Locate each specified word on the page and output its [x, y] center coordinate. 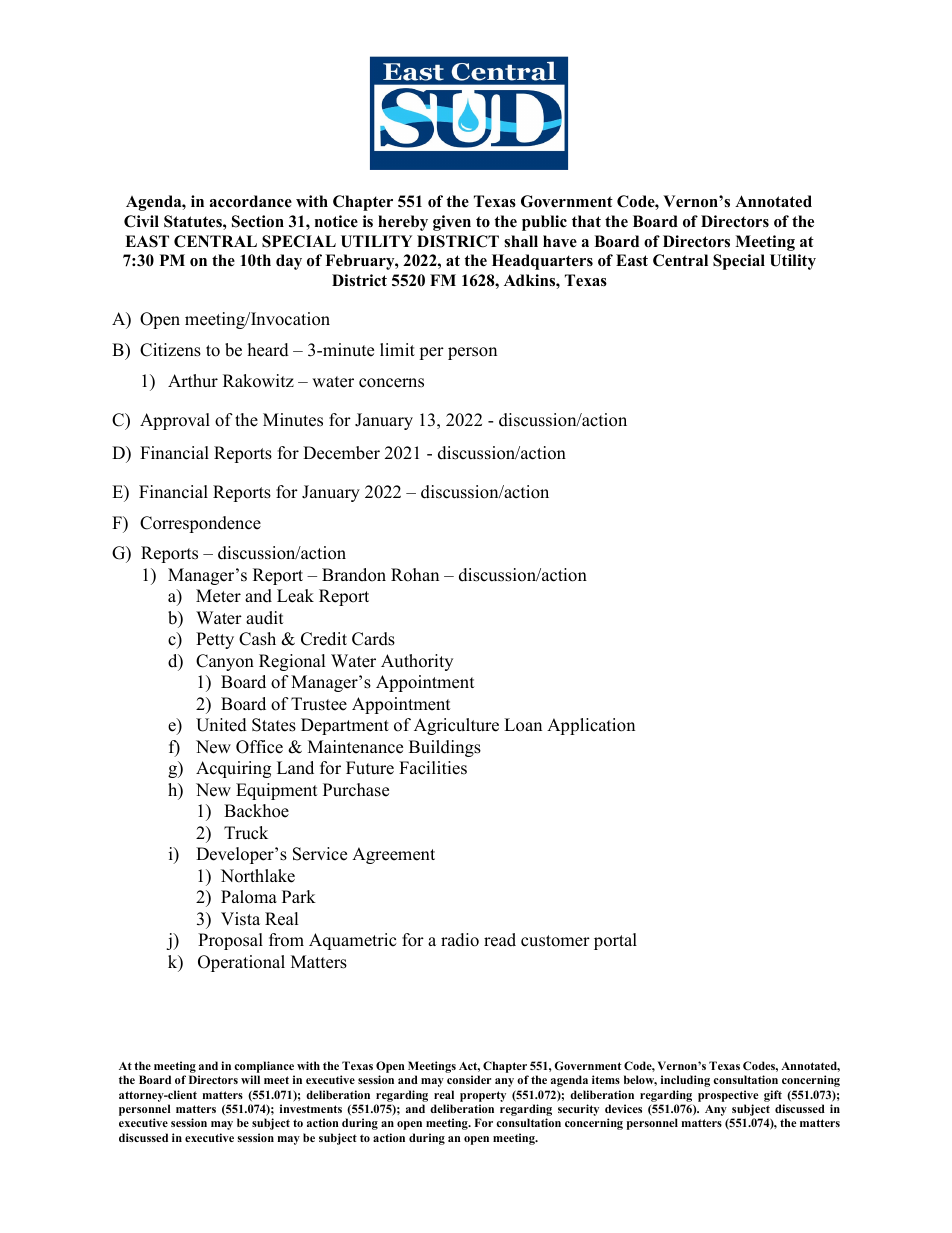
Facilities [433, 768]
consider [469, 1079]
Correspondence [200, 524]
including [685, 1081]
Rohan [415, 575]
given [452, 223]
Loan [523, 725]
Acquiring [233, 769]
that [586, 221]
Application [591, 726]
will [250, 1079]
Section [258, 221]
